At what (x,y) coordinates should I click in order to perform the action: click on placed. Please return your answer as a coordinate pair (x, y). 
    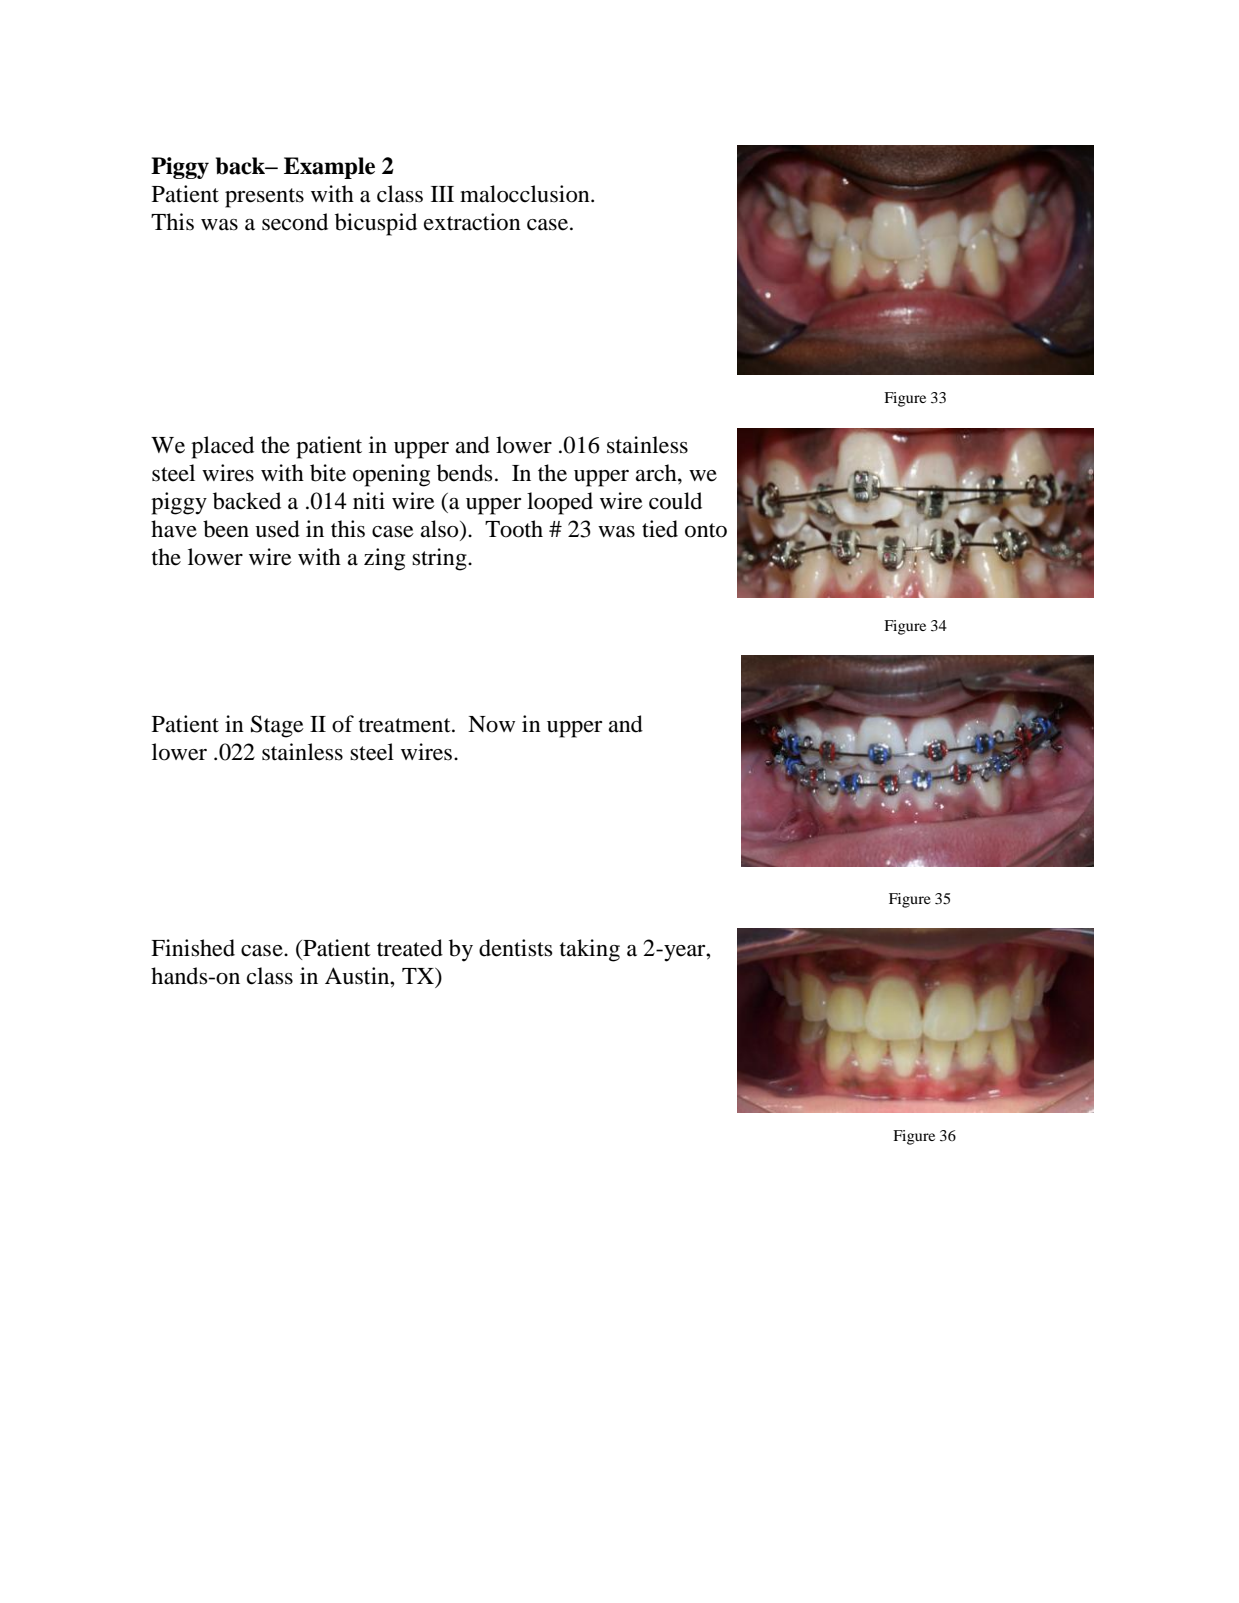
    Looking at the image, I should click on (222, 447).
